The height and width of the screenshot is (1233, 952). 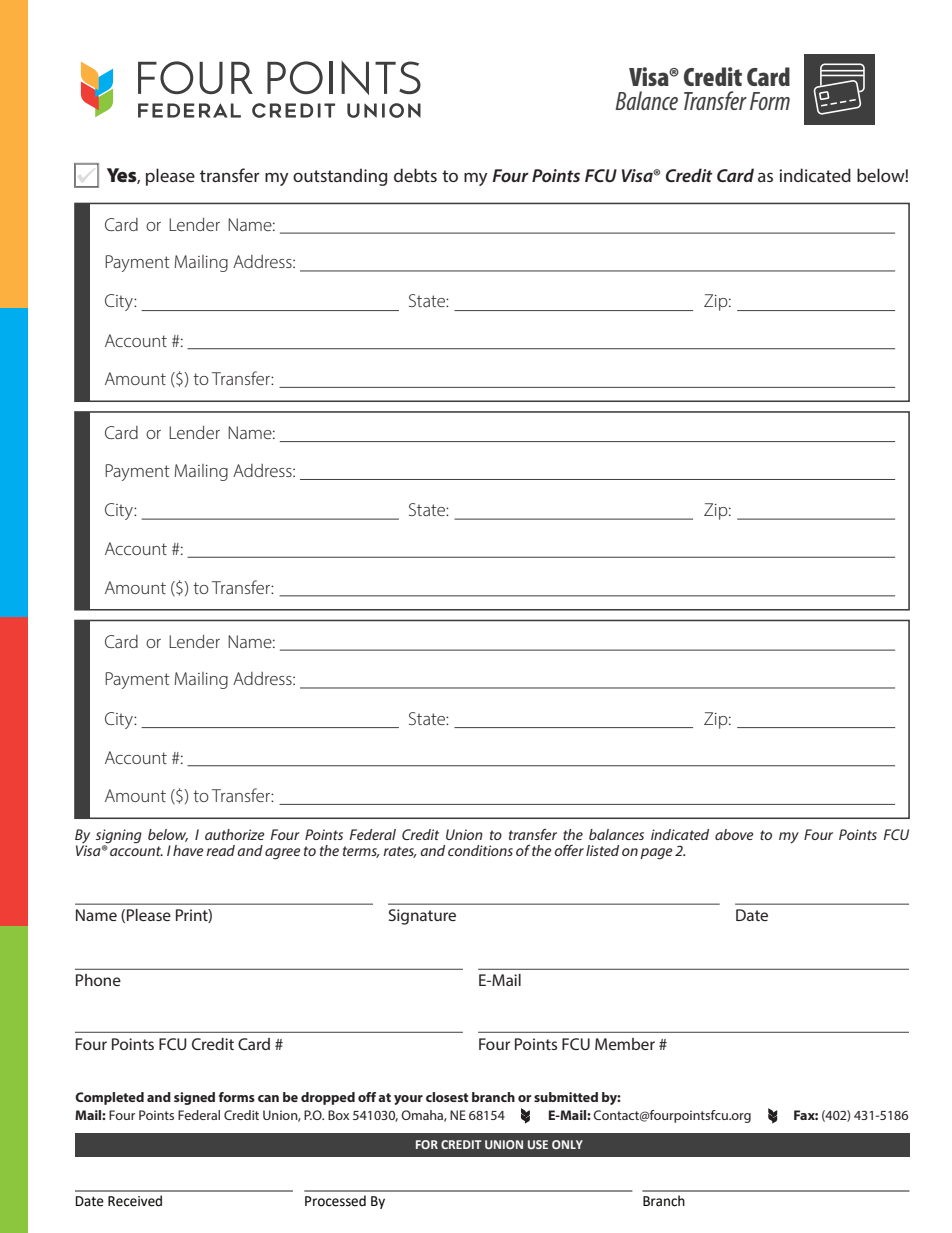 What do you see at coordinates (135, 1201) in the screenshot?
I see `Received` at bounding box center [135, 1201].
